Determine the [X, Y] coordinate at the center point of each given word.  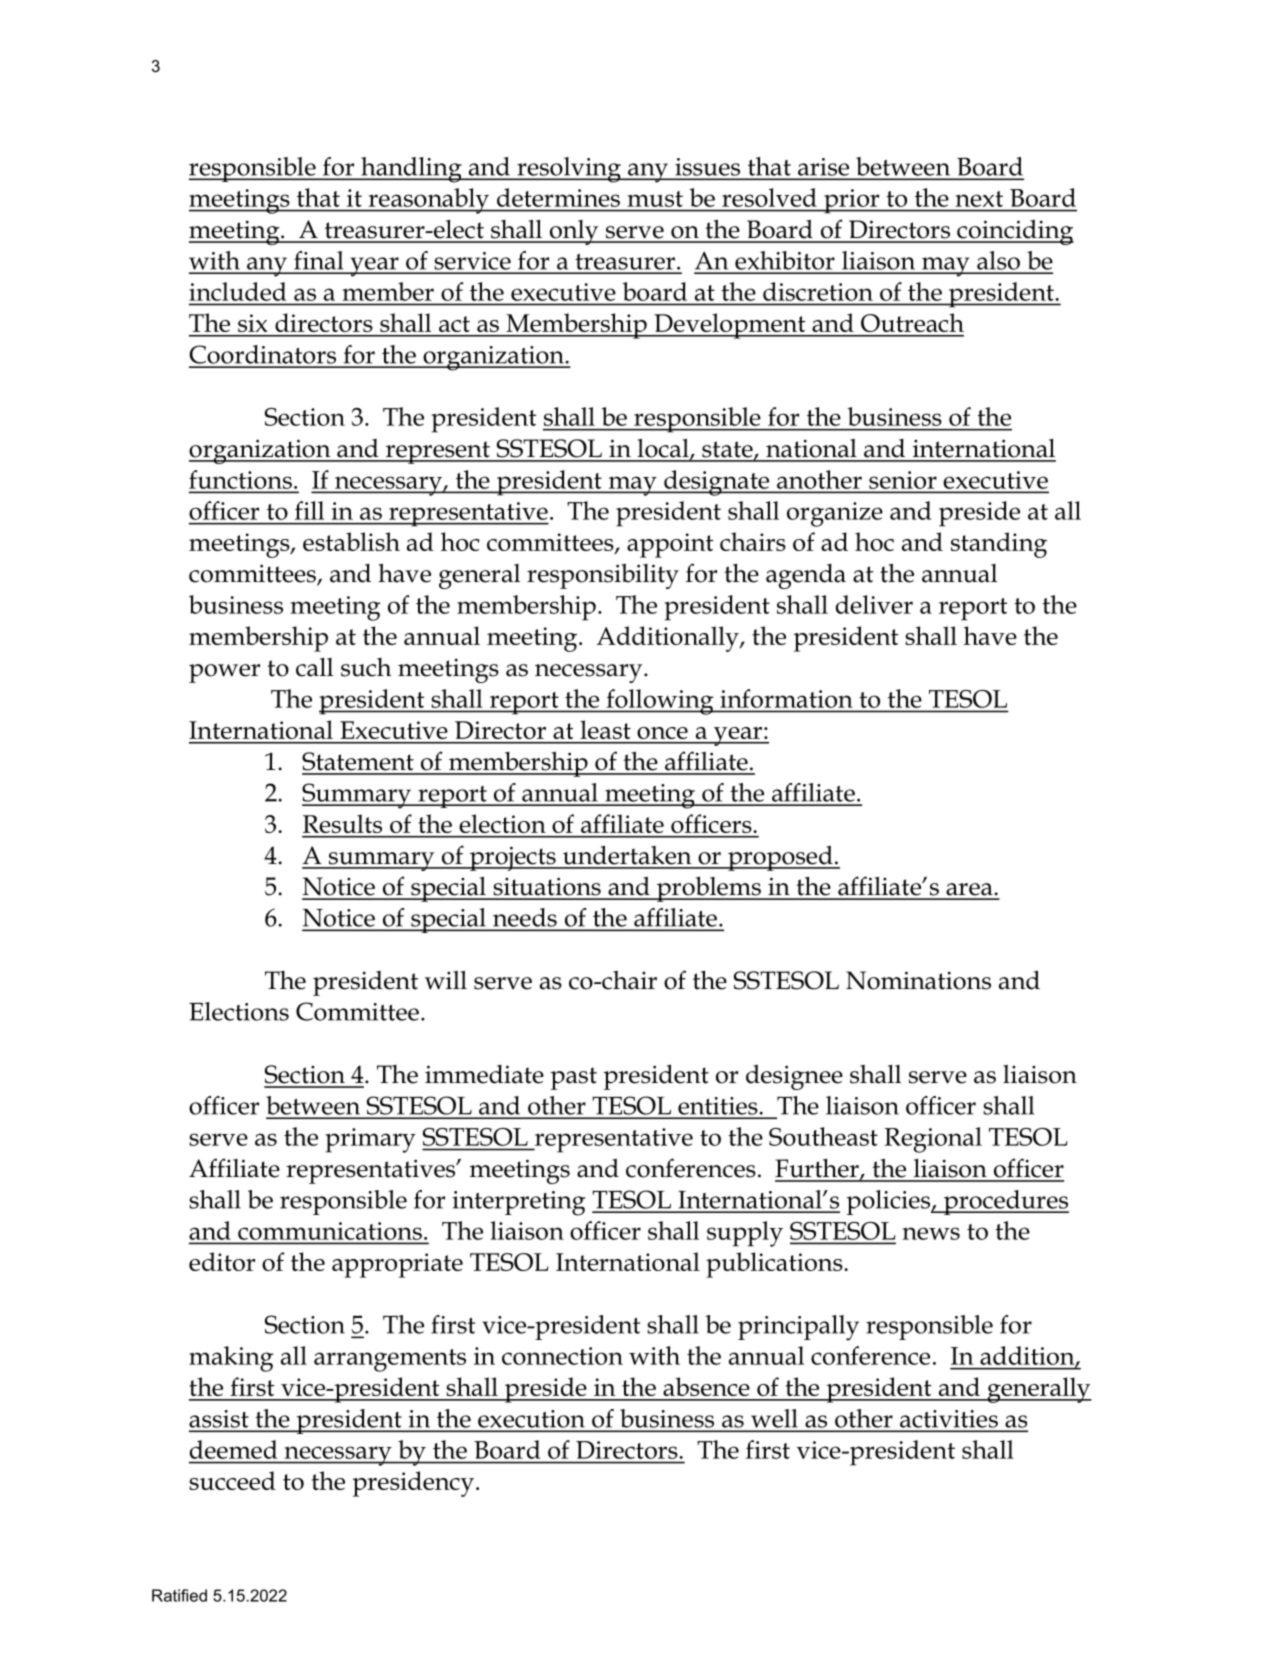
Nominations [918, 980]
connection [562, 1356]
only [574, 232]
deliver [874, 604]
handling [411, 170]
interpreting [519, 1203]
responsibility [603, 576]
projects [513, 858]
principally [798, 1328]
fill [309, 510]
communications [330, 1231]
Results [342, 823]
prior [852, 201]
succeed [232, 1480]
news [931, 1233]
